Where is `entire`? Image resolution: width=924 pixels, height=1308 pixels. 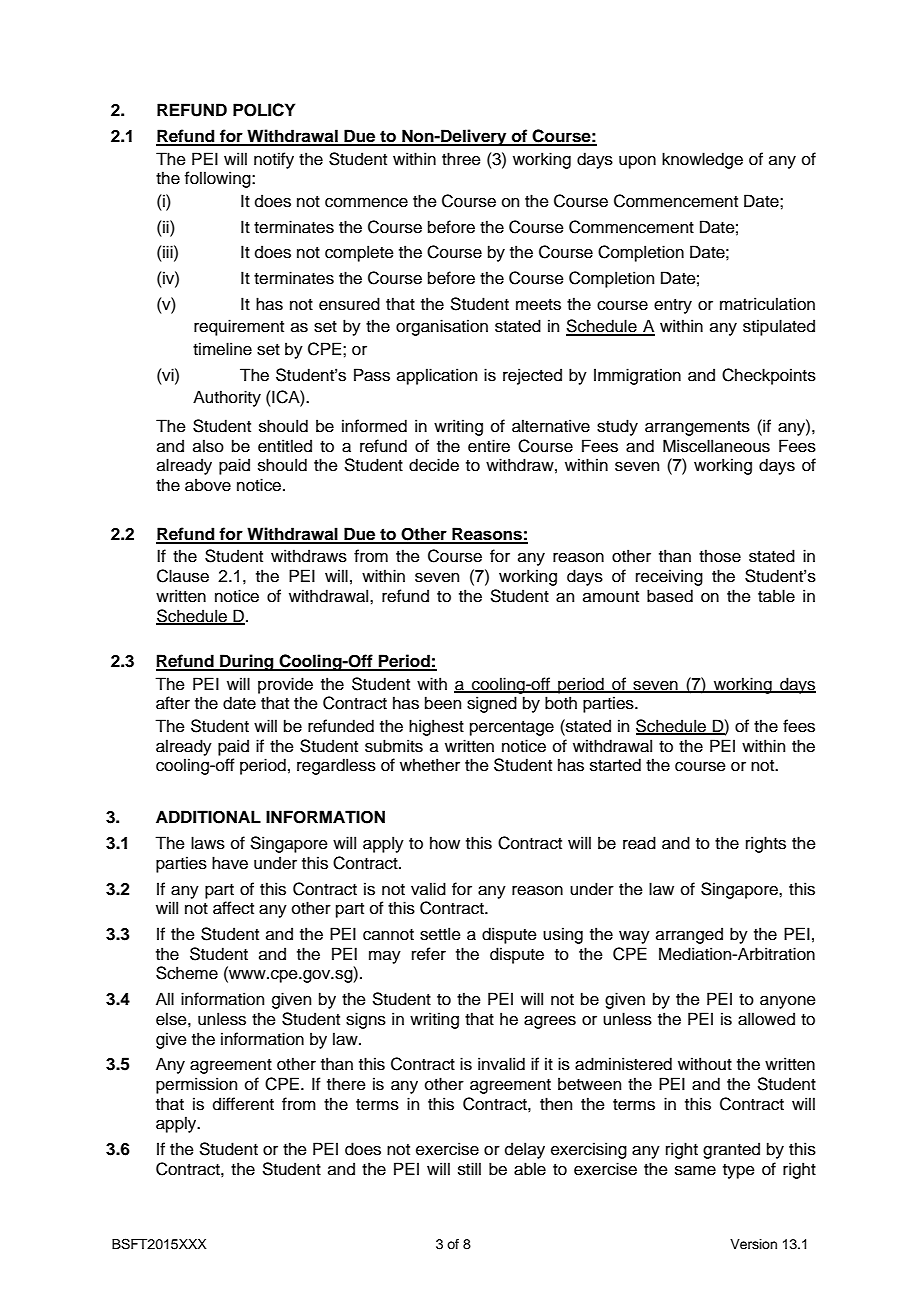 entire is located at coordinates (489, 446).
